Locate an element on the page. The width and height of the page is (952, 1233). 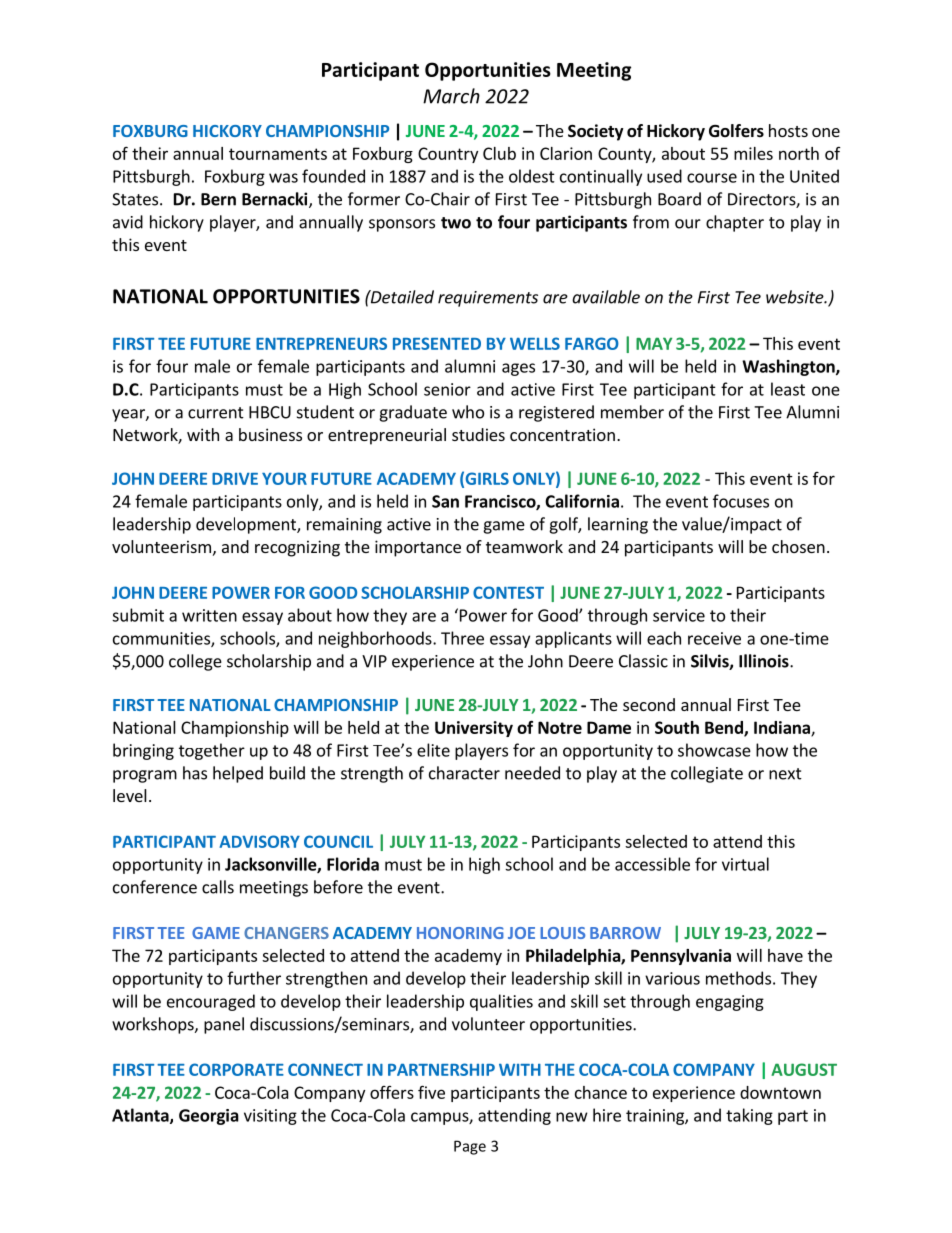
written is located at coordinates (209, 615).
